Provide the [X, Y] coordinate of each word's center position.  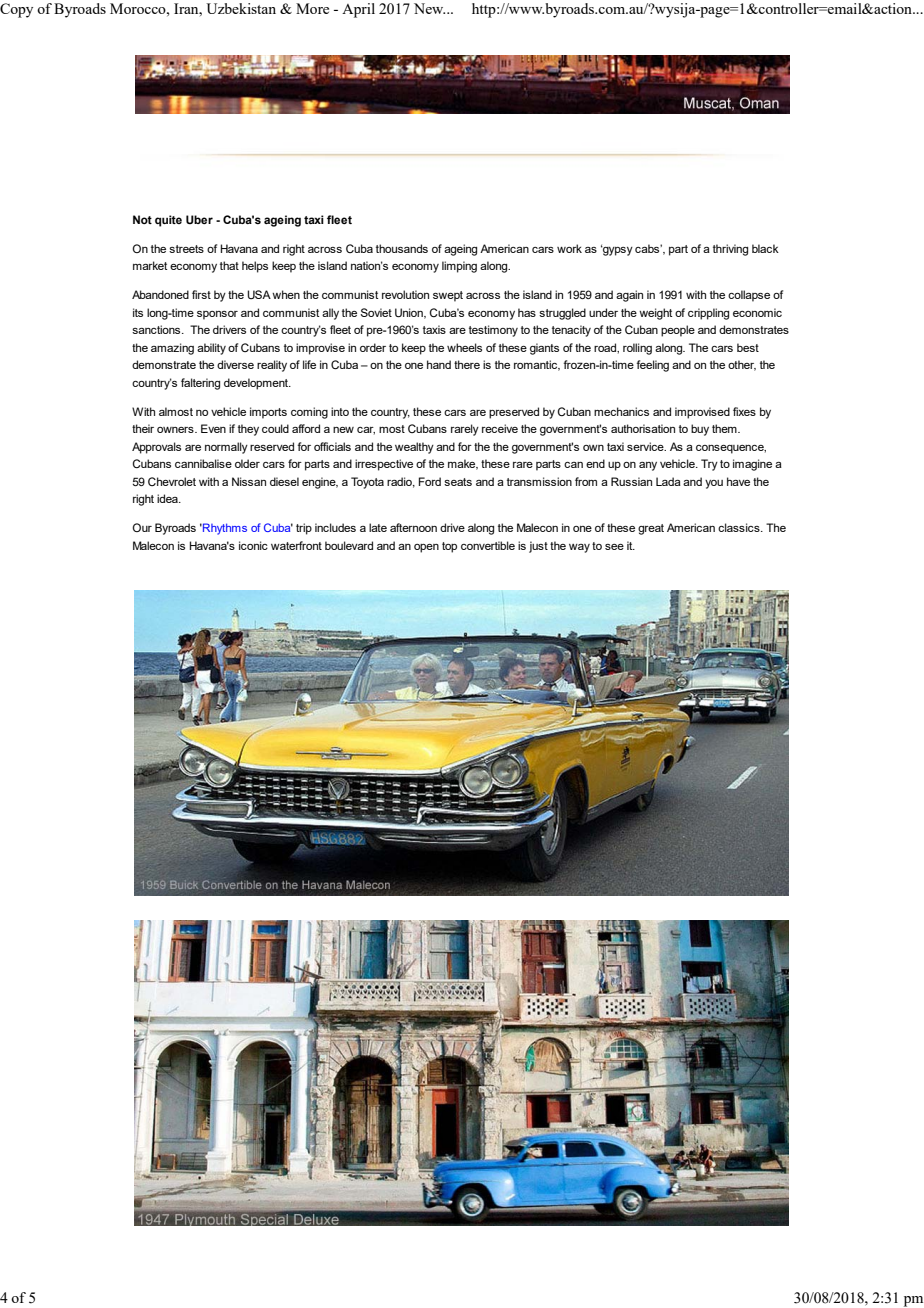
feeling [652, 366]
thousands [402, 248]
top [449, 547]
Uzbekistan [241, 8]
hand [439, 364]
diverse [235, 364]
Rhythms [224, 529]
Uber [199, 219]
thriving [730, 250]
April [358, 10]
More [312, 8]
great [651, 529]
